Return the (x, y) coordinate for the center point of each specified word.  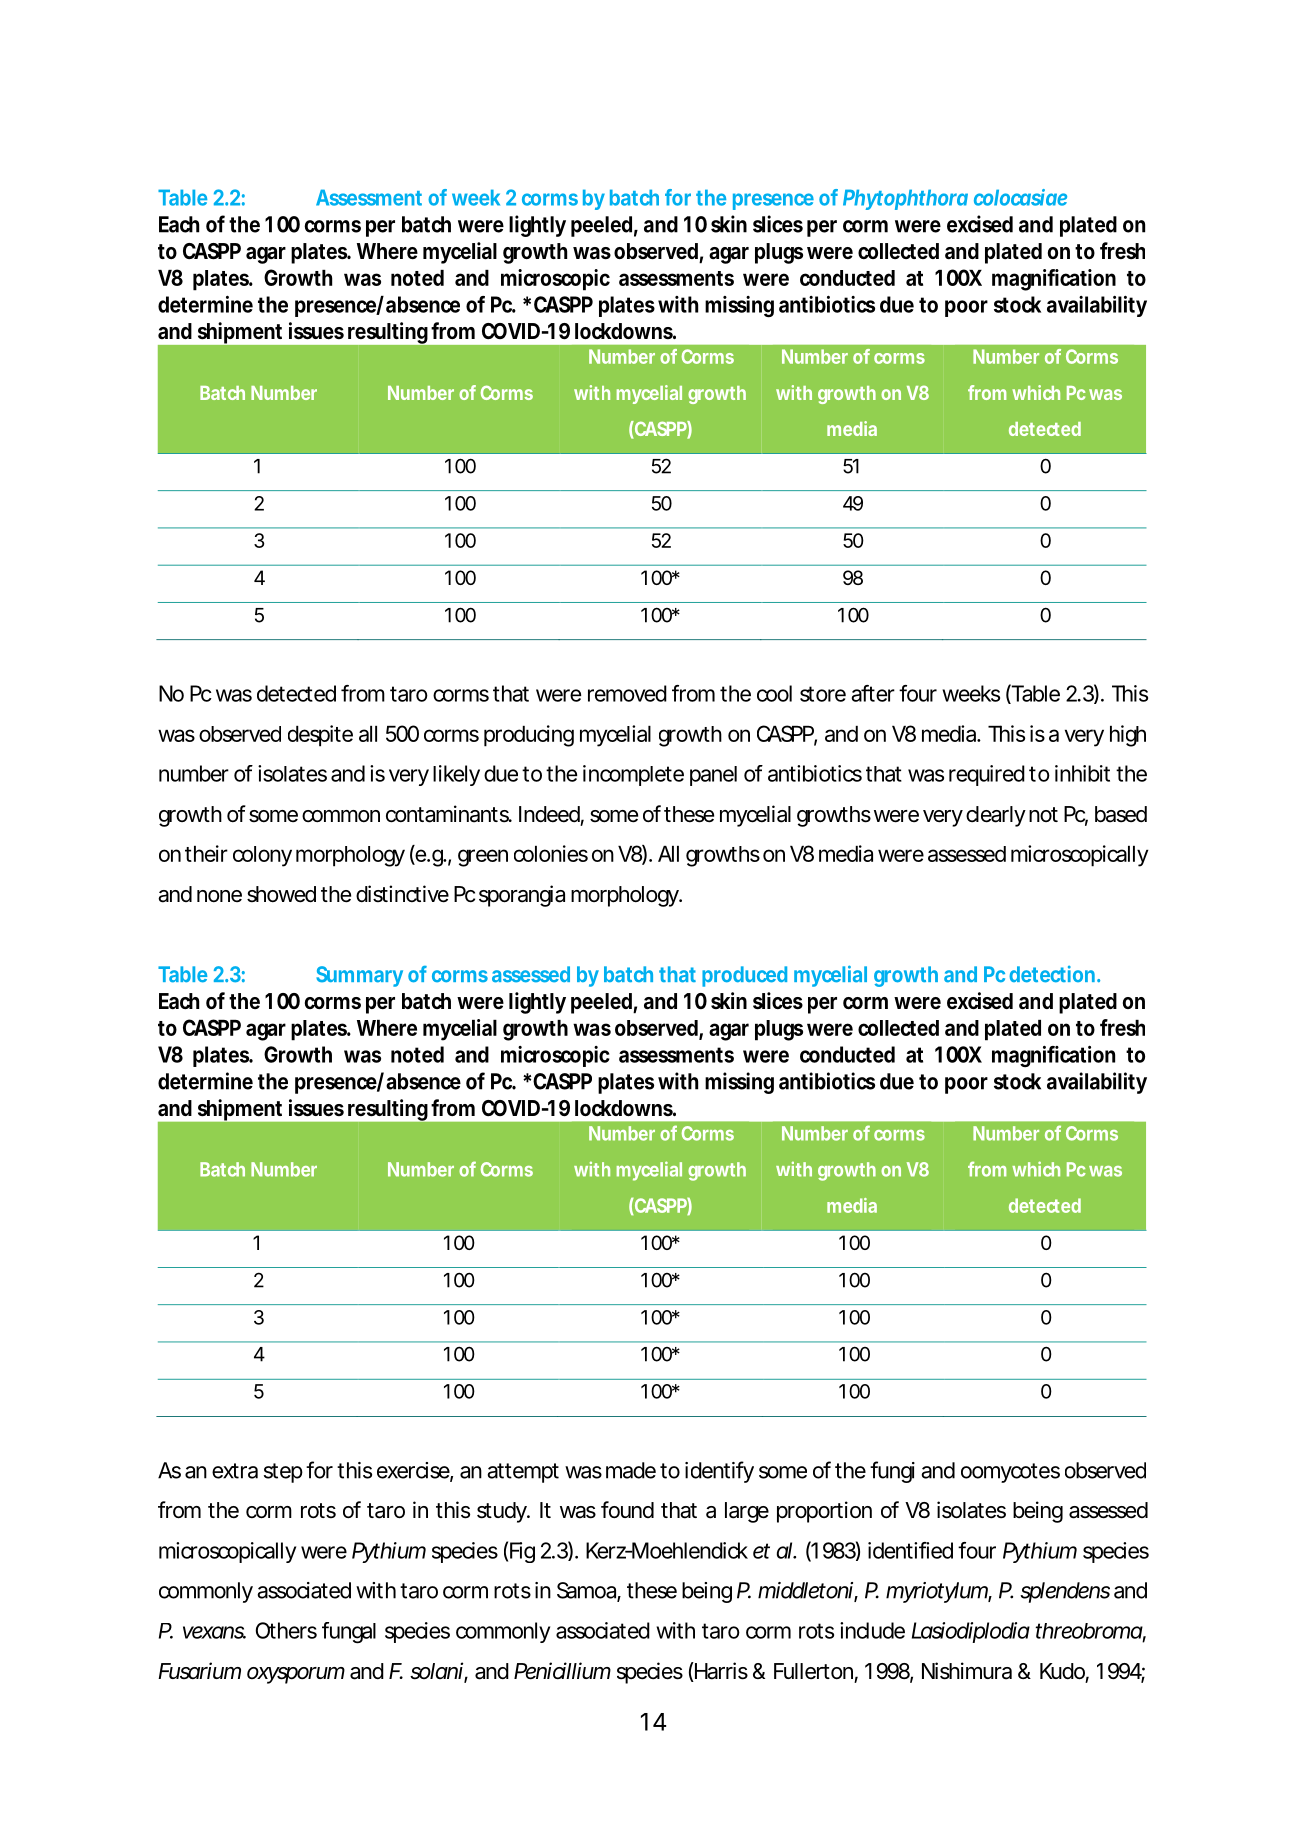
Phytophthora (905, 199)
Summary (359, 976)
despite (320, 736)
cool (774, 693)
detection (1052, 974)
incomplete (633, 775)
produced (744, 976)
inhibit (1082, 773)
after (873, 693)
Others (286, 1630)
